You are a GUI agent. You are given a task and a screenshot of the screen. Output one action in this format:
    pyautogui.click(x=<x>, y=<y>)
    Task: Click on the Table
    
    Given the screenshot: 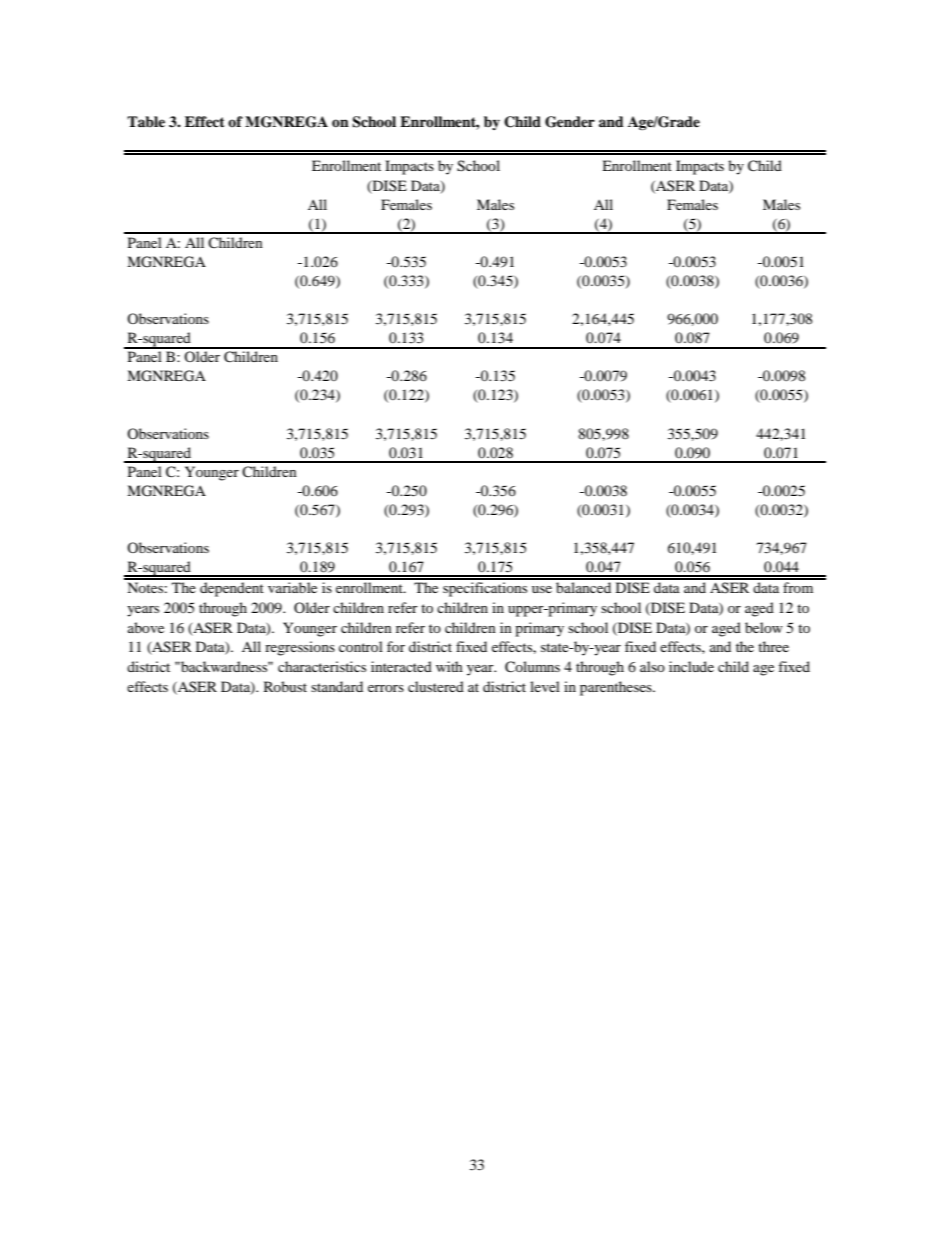 What is the action you would take?
    pyautogui.click(x=146, y=121)
